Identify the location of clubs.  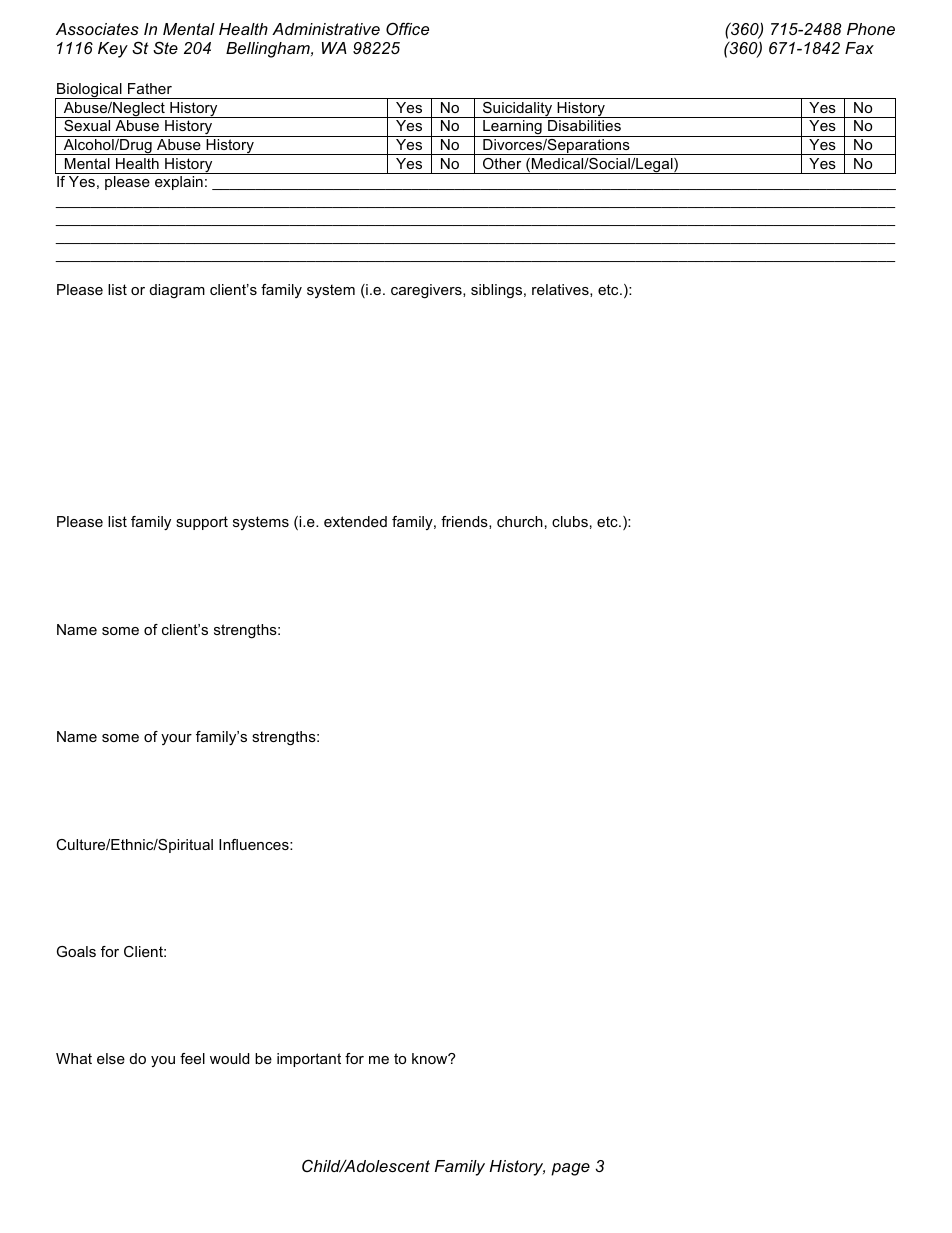
(570, 521).
